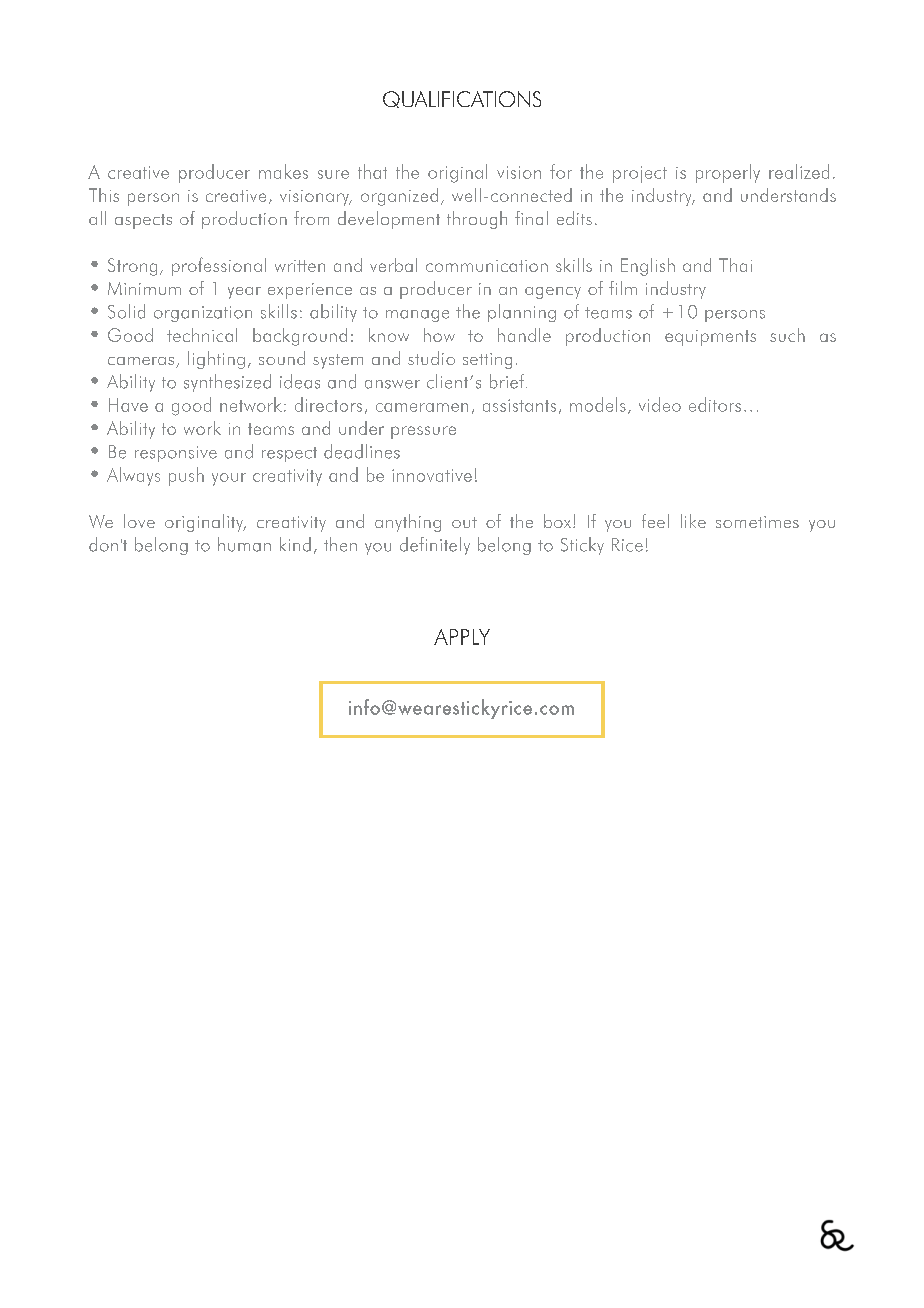 This page has width=924, height=1308. I want to click on through, so click(477, 220).
